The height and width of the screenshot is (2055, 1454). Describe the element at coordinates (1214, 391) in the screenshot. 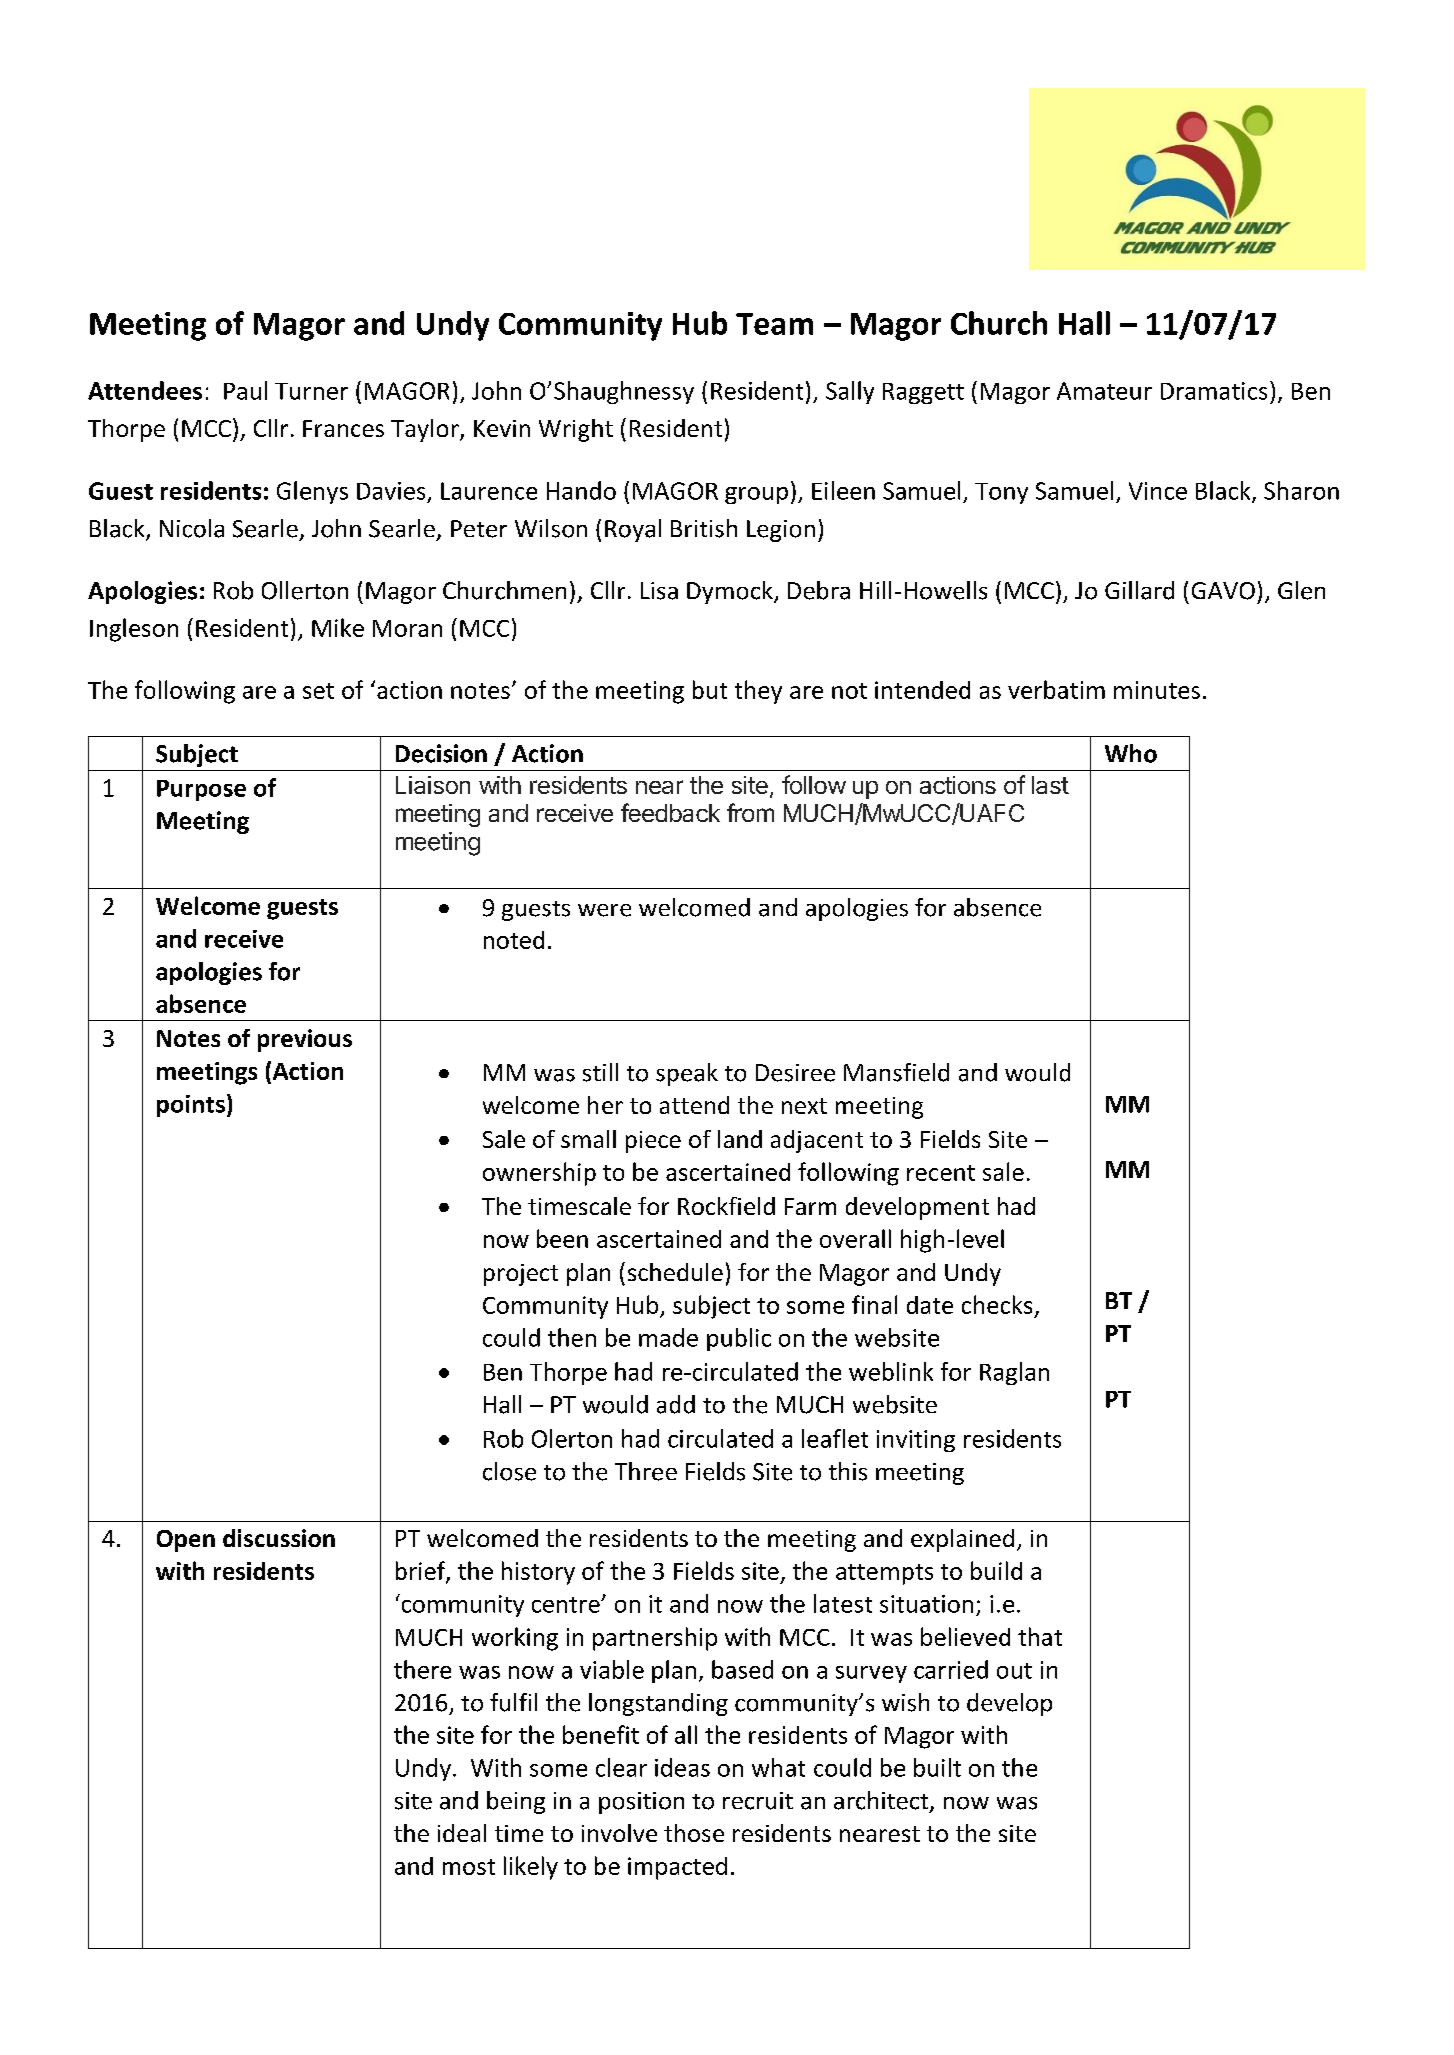

I see `Dramatics` at that location.
